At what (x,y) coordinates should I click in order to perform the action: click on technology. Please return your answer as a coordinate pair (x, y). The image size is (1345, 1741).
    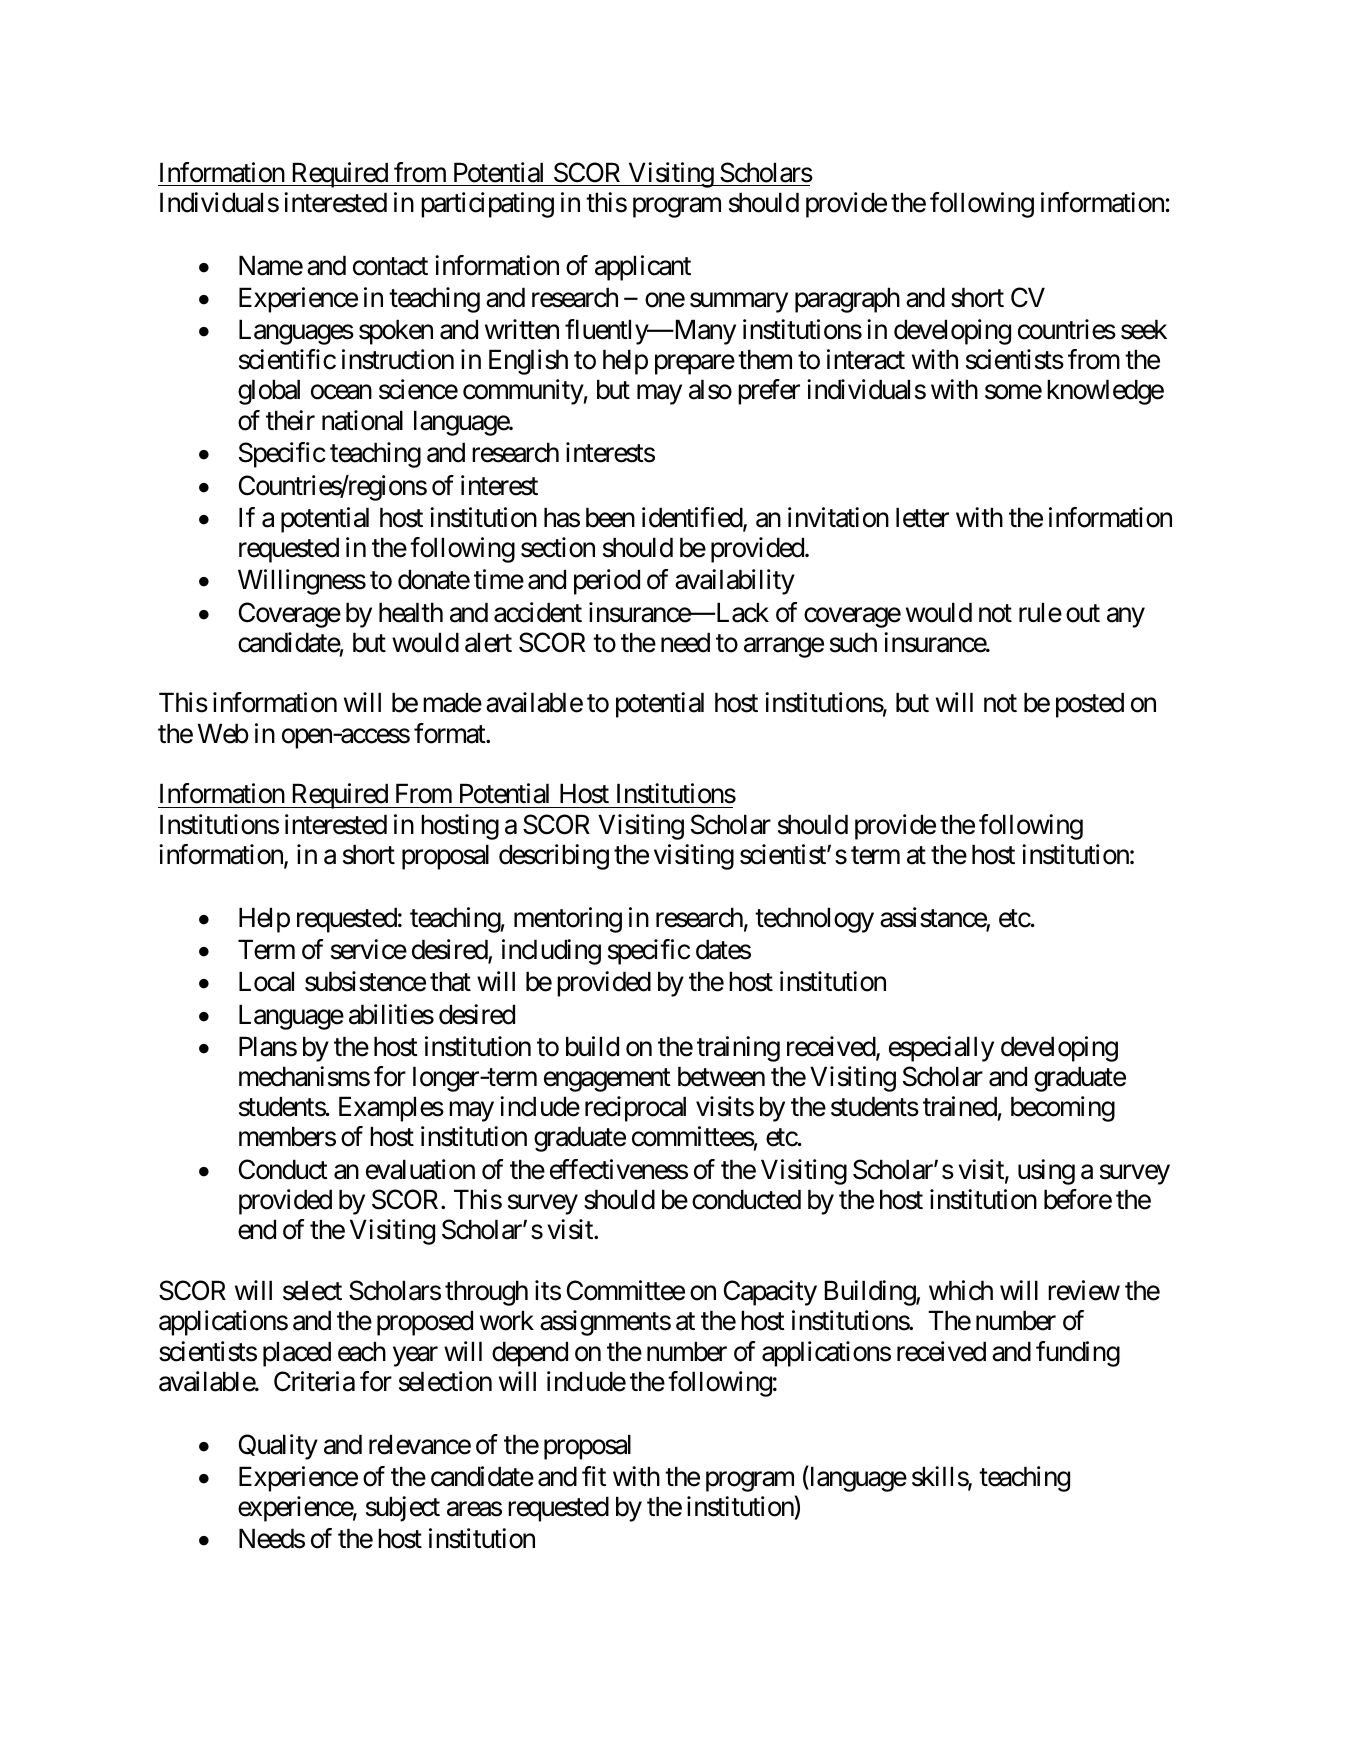
    Looking at the image, I should click on (814, 920).
